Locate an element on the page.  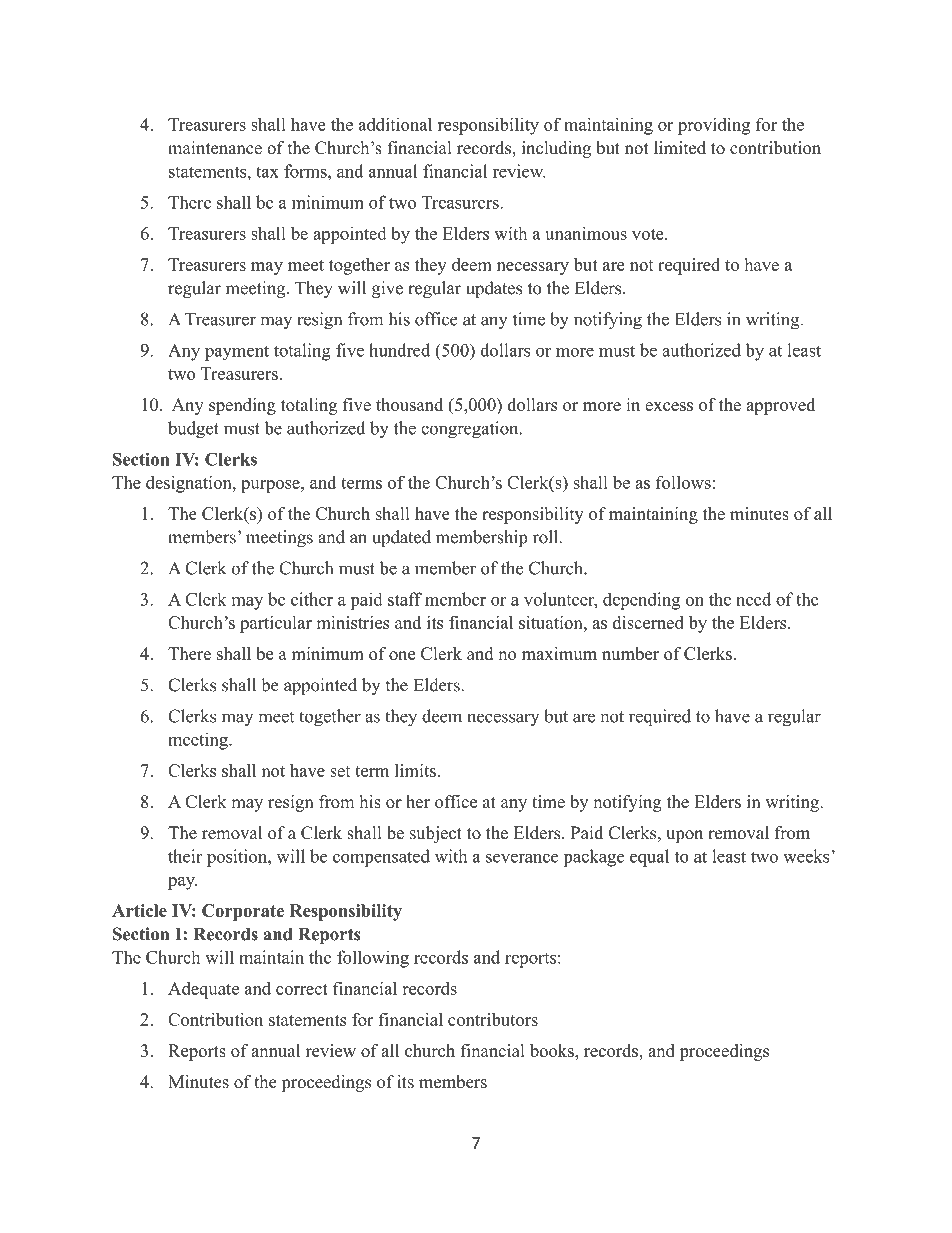
including is located at coordinates (556, 149).
